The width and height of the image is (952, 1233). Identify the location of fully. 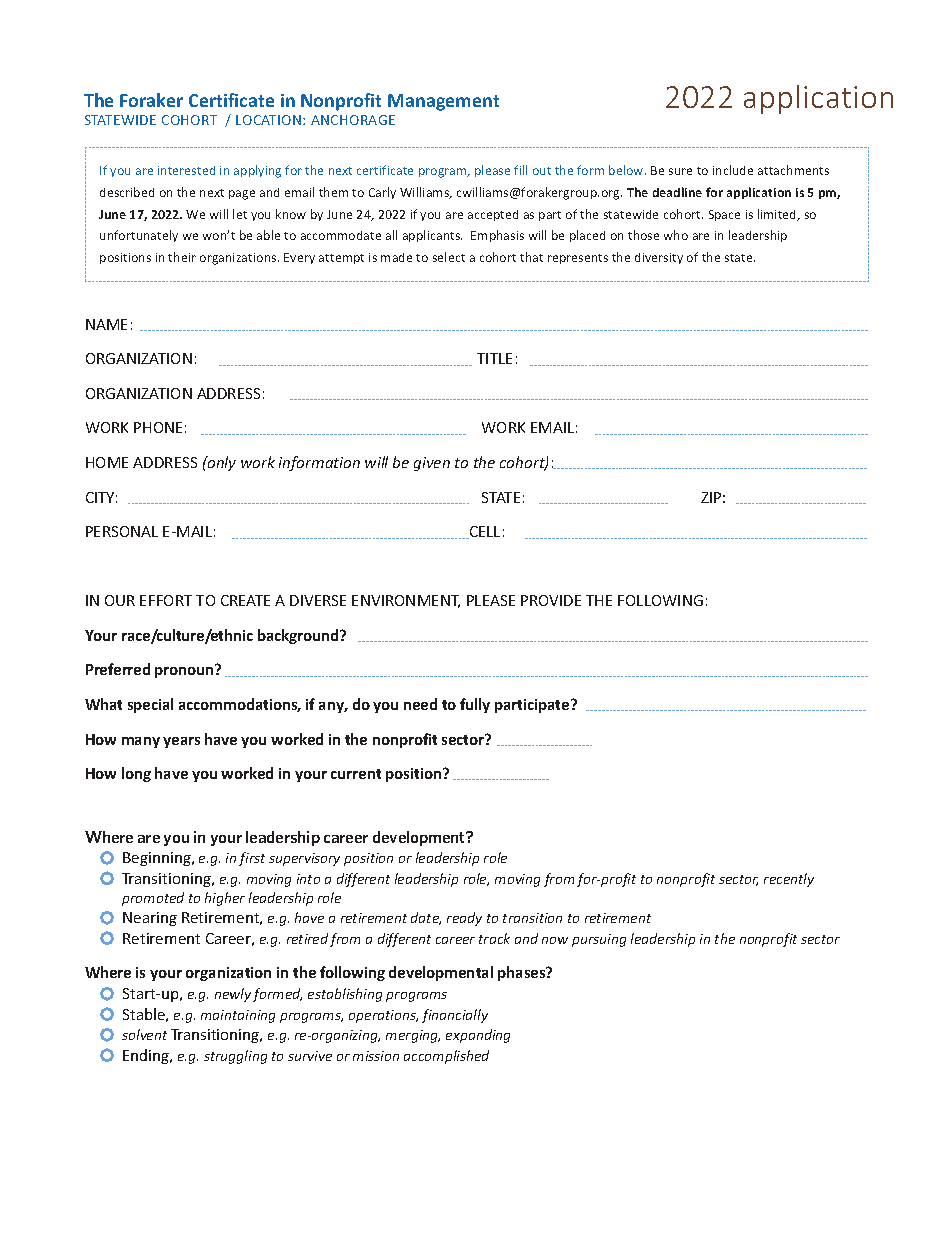
(475, 705).
